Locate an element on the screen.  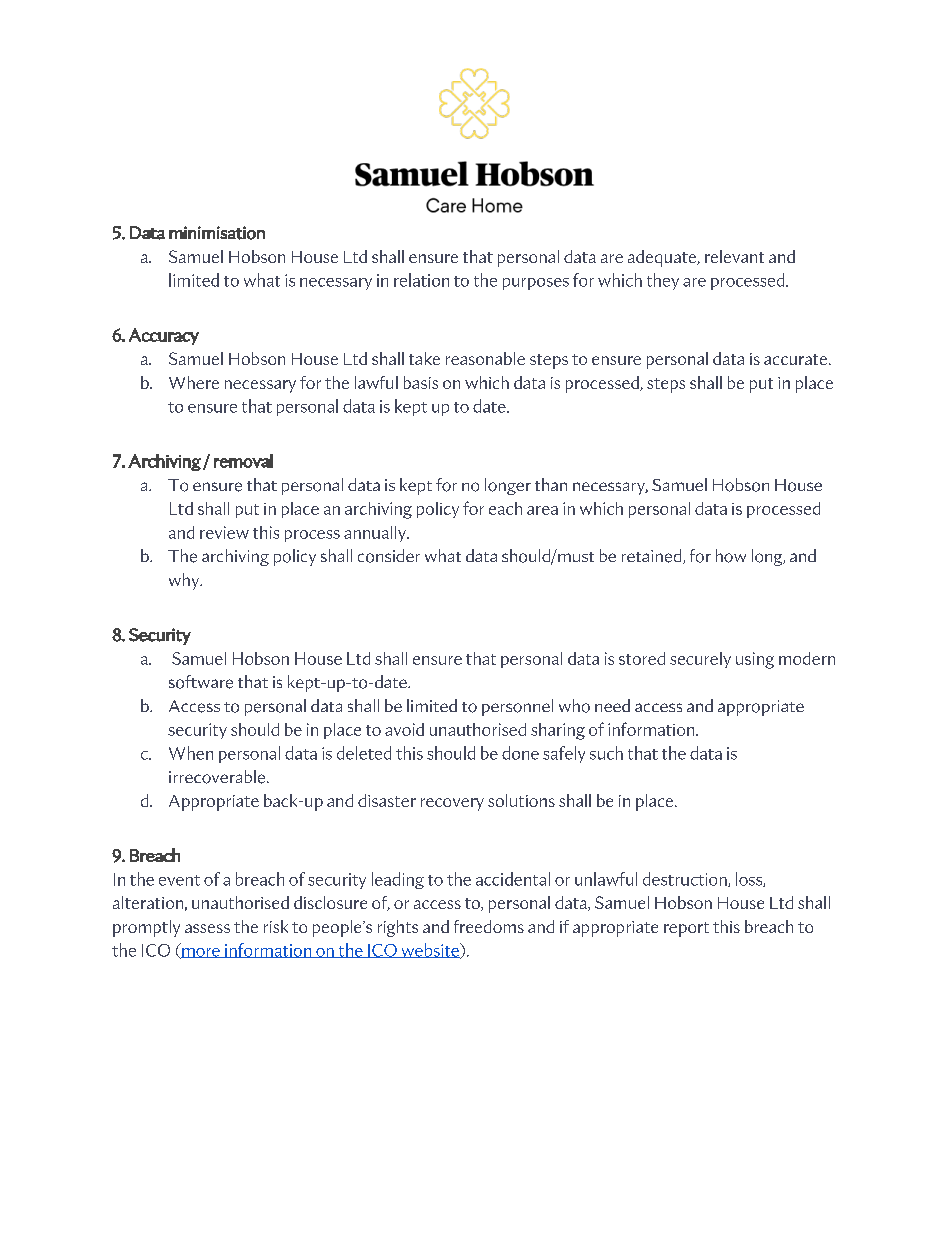
personnel is located at coordinates (517, 707).
